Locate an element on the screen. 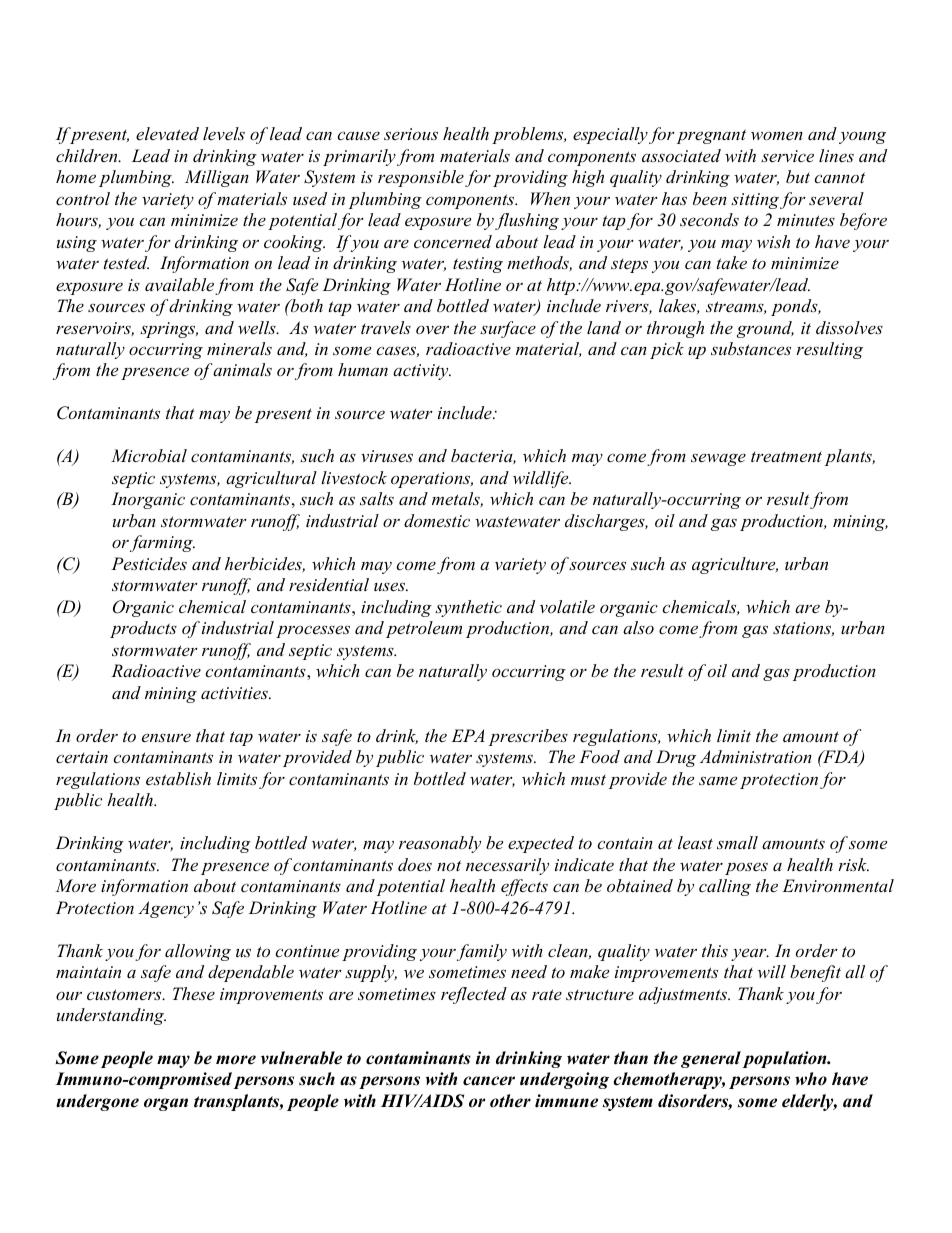 This screenshot has width=952, height=1233. elevated is located at coordinates (167, 133).
